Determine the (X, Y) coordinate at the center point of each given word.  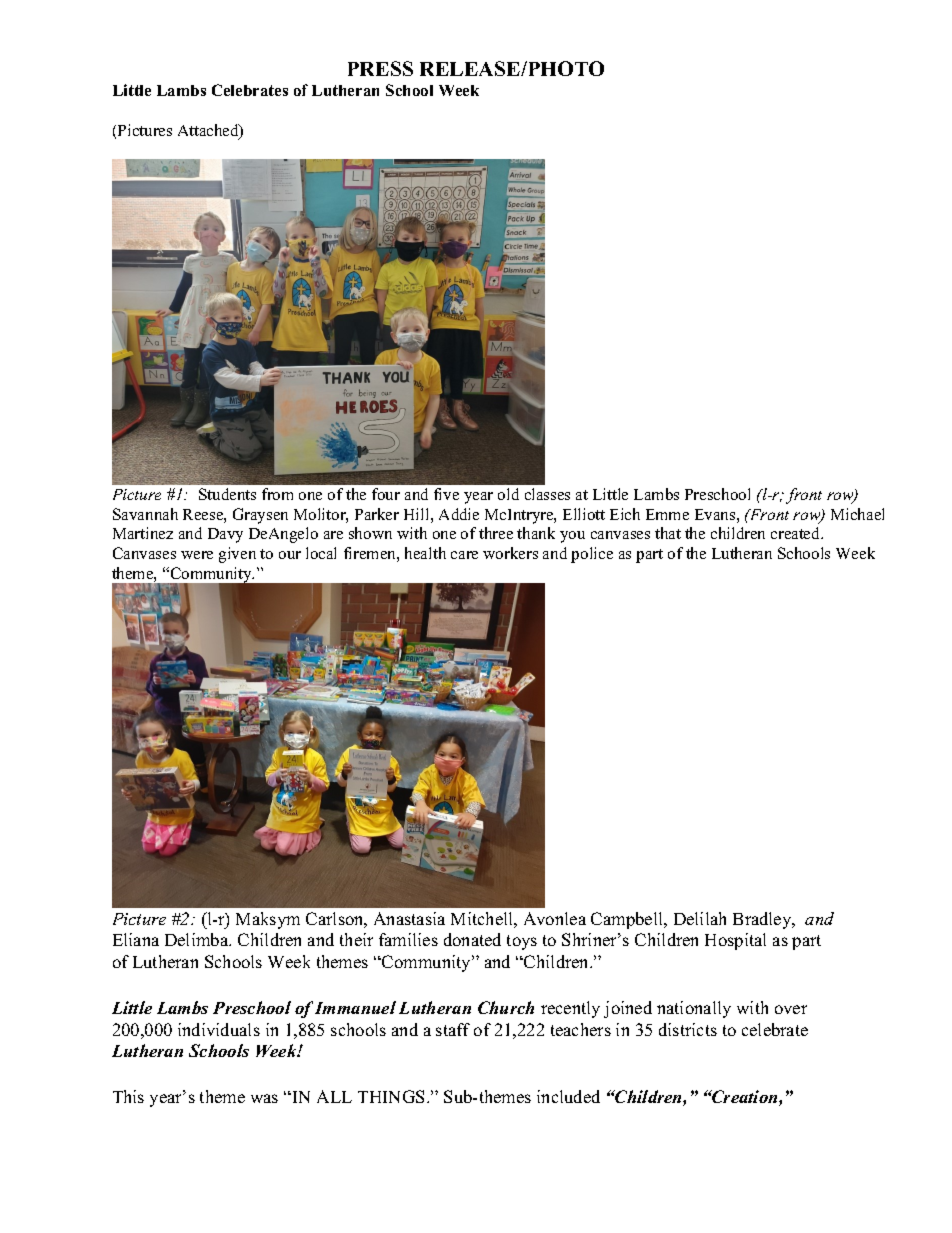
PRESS (380, 68)
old (508, 494)
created (797, 533)
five (446, 494)
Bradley (763, 920)
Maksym (268, 920)
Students (227, 494)
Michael (857, 514)
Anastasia (409, 918)
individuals (219, 1029)
